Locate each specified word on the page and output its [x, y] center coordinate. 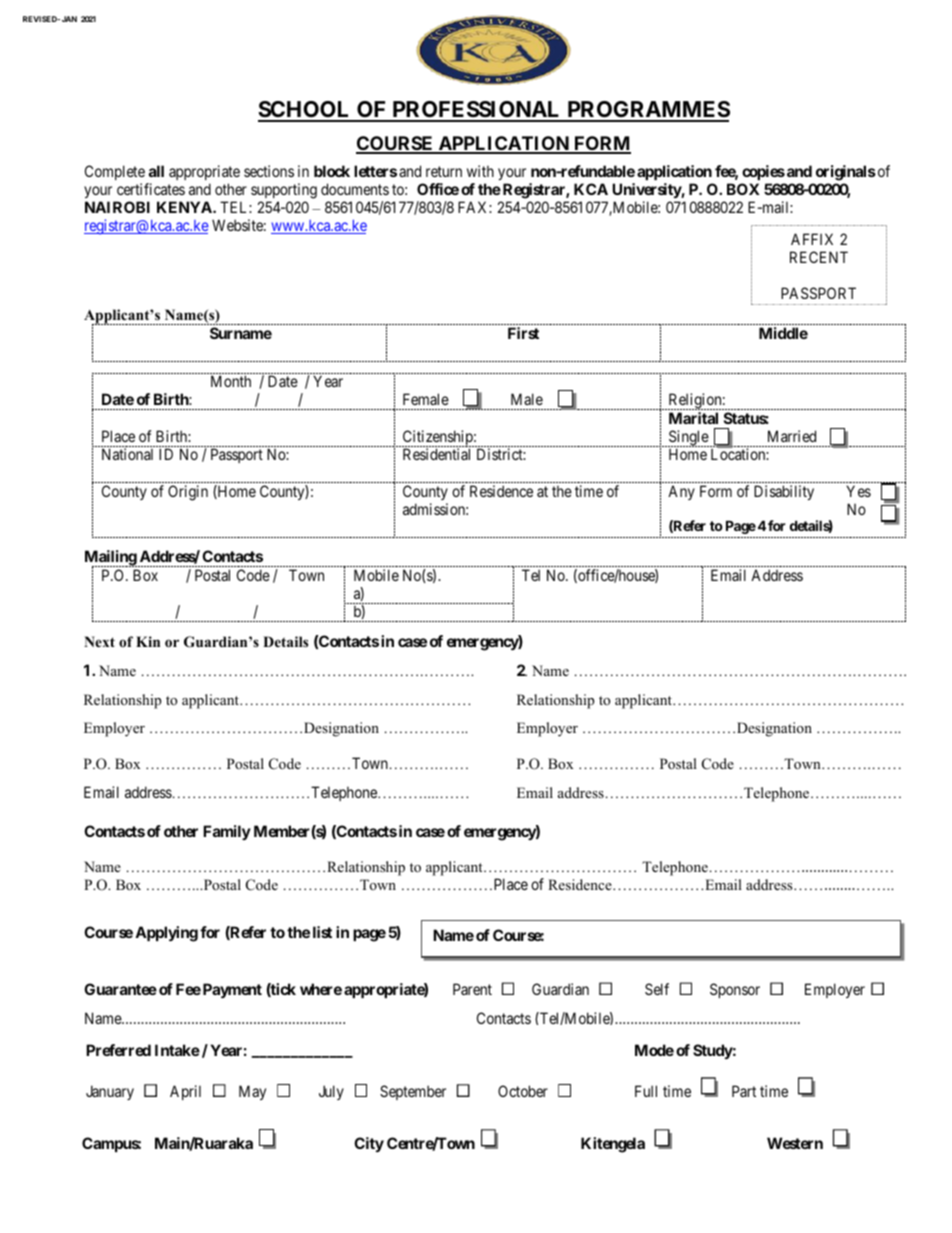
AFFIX [812, 239]
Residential [436, 454]
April [185, 1092]
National [127, 454]
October [523, 1091]
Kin [148, 641]
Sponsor [735, 990]
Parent [472, 989]
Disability [784, 492]
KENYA [185, 207]
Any [681, 492]
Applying [166, 934]
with [480, 171]
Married [792, 436]
